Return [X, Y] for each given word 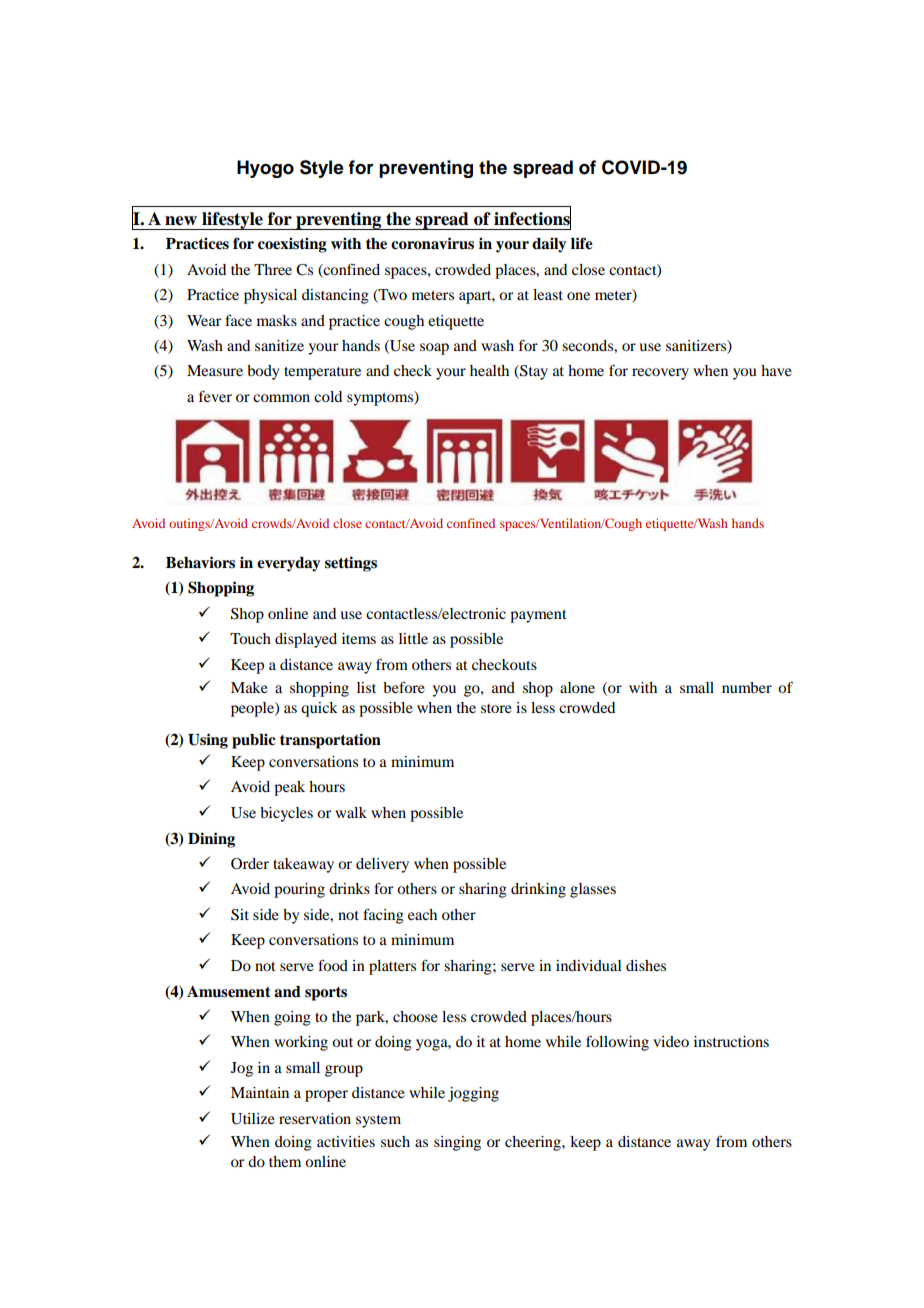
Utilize [253, 1119]
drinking [538, 890]
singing [457, 1143]
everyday [288, 564]
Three [273, 269]
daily [549, 245]
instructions [731, 1041]
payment [538, 616]
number [747, 687]
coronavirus [432, 243]
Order [250, 864]
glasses [593, 890]
